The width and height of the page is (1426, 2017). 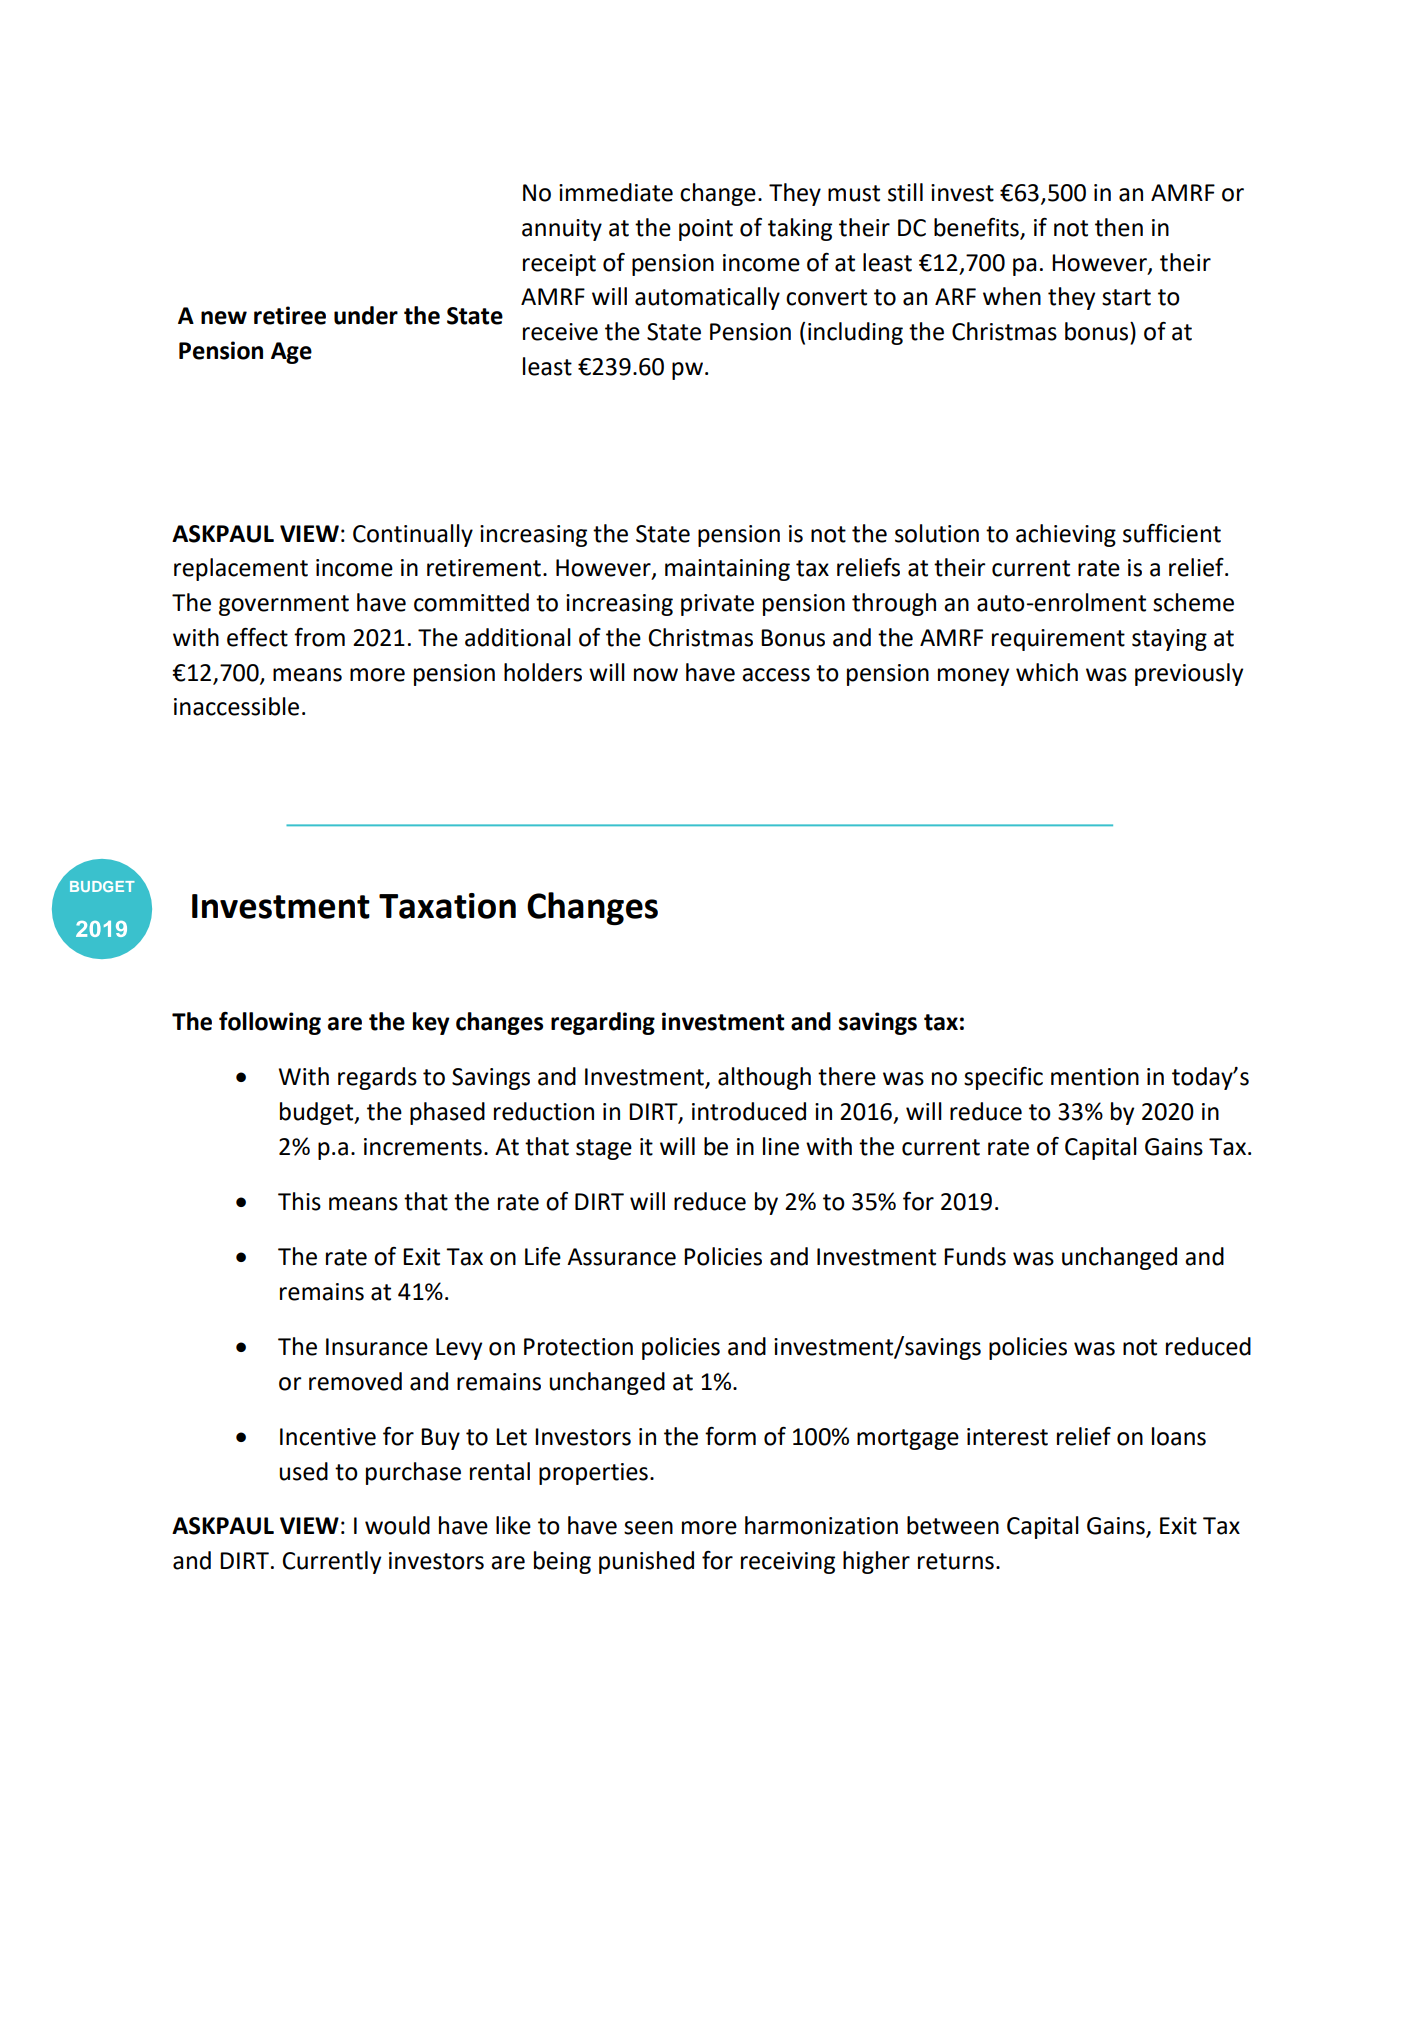 I want to click on achieving, so click(x=1066, y=535).
